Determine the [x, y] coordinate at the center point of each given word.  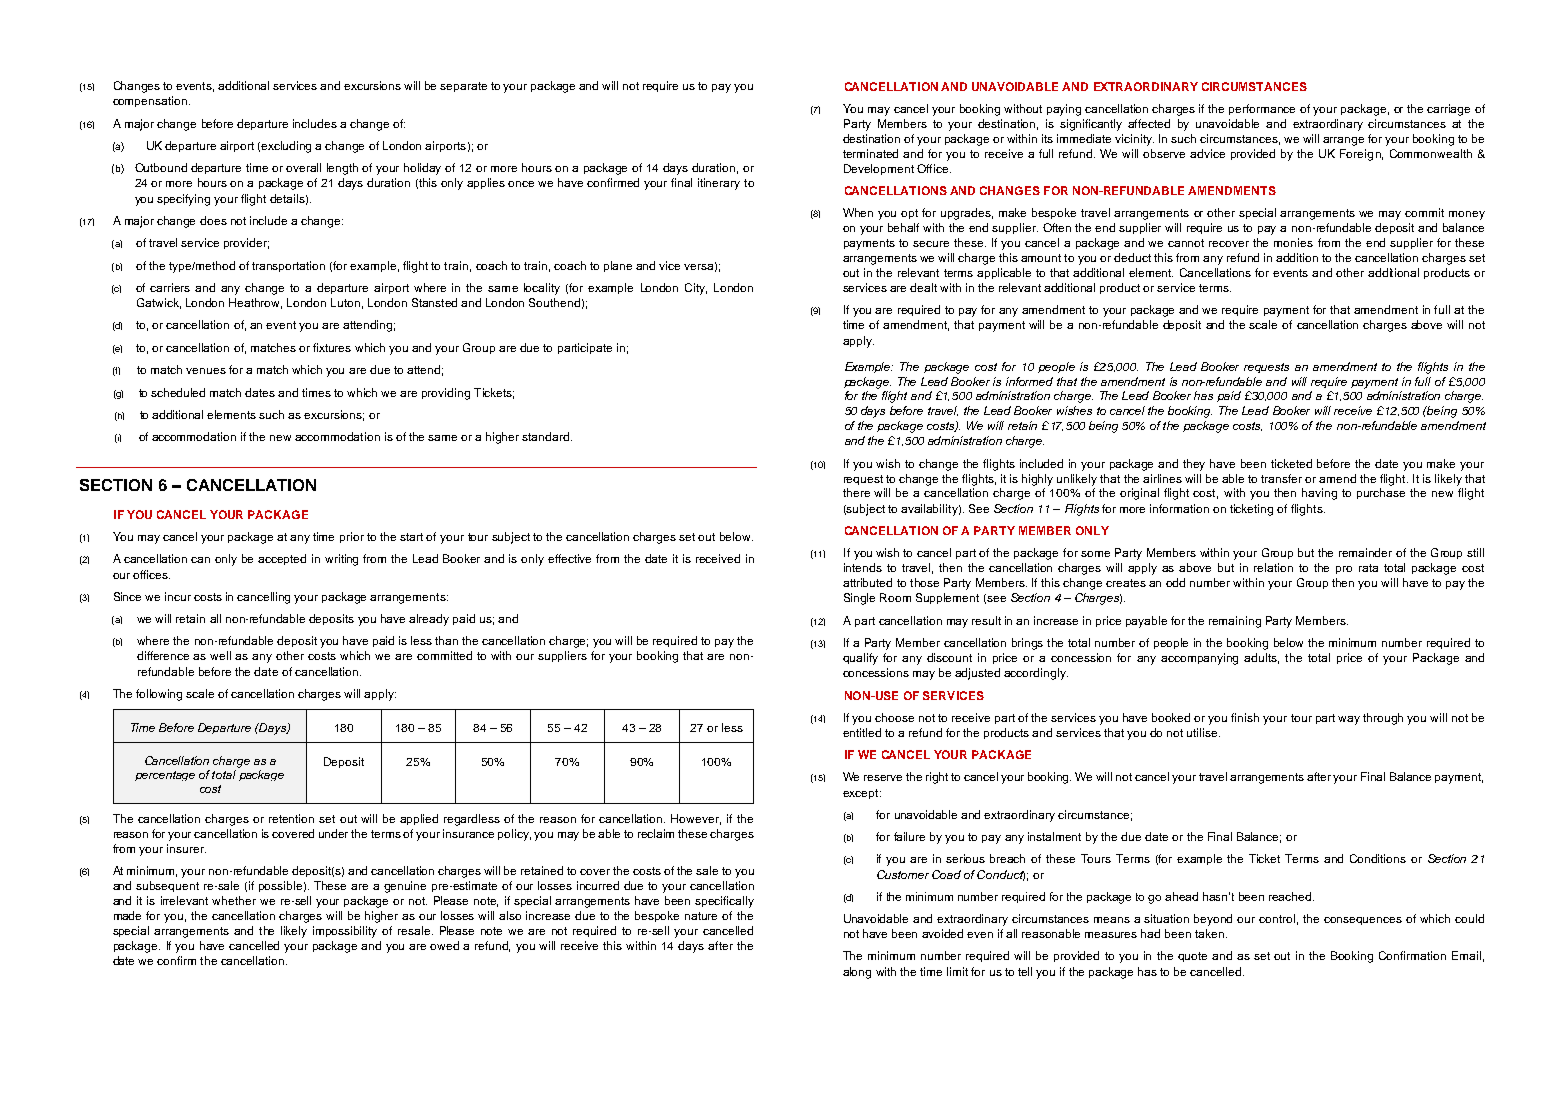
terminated [870, 153]
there [856, 492]
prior [352, 537]
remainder [1365, 552]
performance [1262, 109]
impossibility [345, 932]
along [857, 973]
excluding [286, 147]
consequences [1363, 921]
